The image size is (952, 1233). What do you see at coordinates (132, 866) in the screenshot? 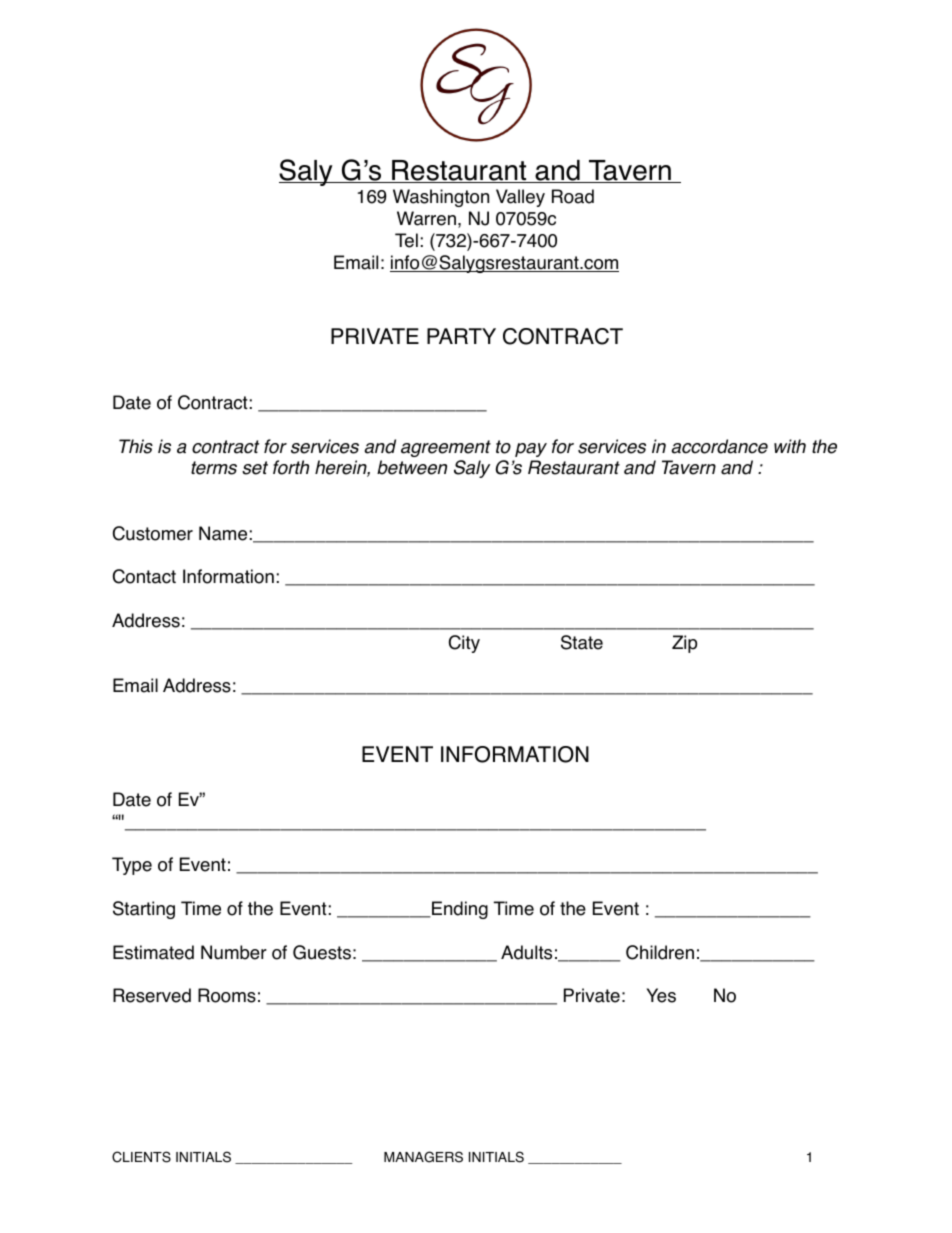
I see `Type` at bounding box center [132, 866].
